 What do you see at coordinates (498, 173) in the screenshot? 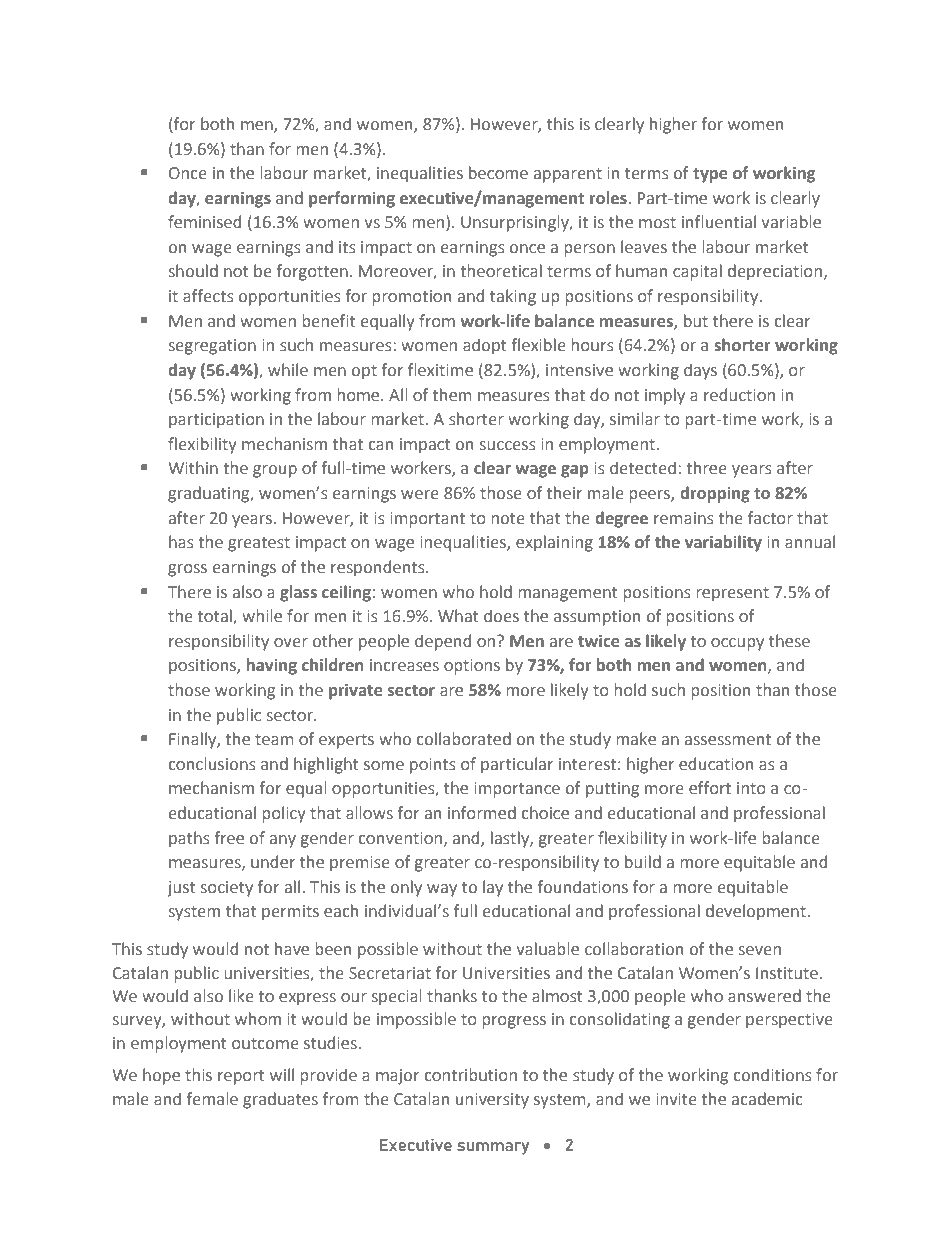
I see `become` at bounding box center [498, 173].
